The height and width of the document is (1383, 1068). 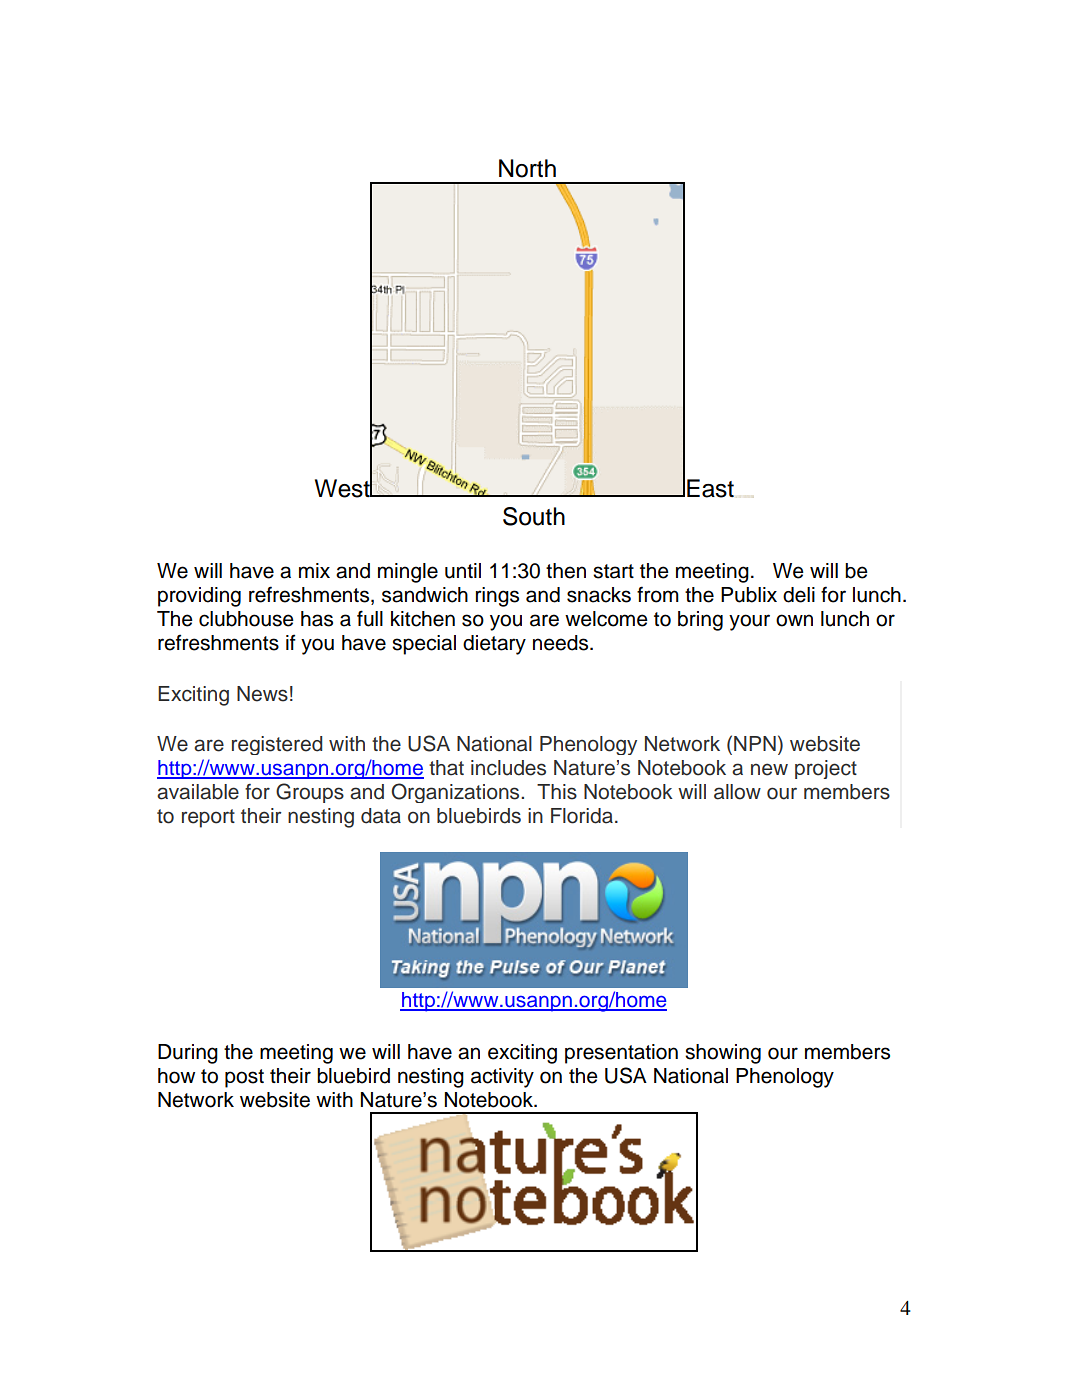 I want to click on until, so click(x=463, y=571).
